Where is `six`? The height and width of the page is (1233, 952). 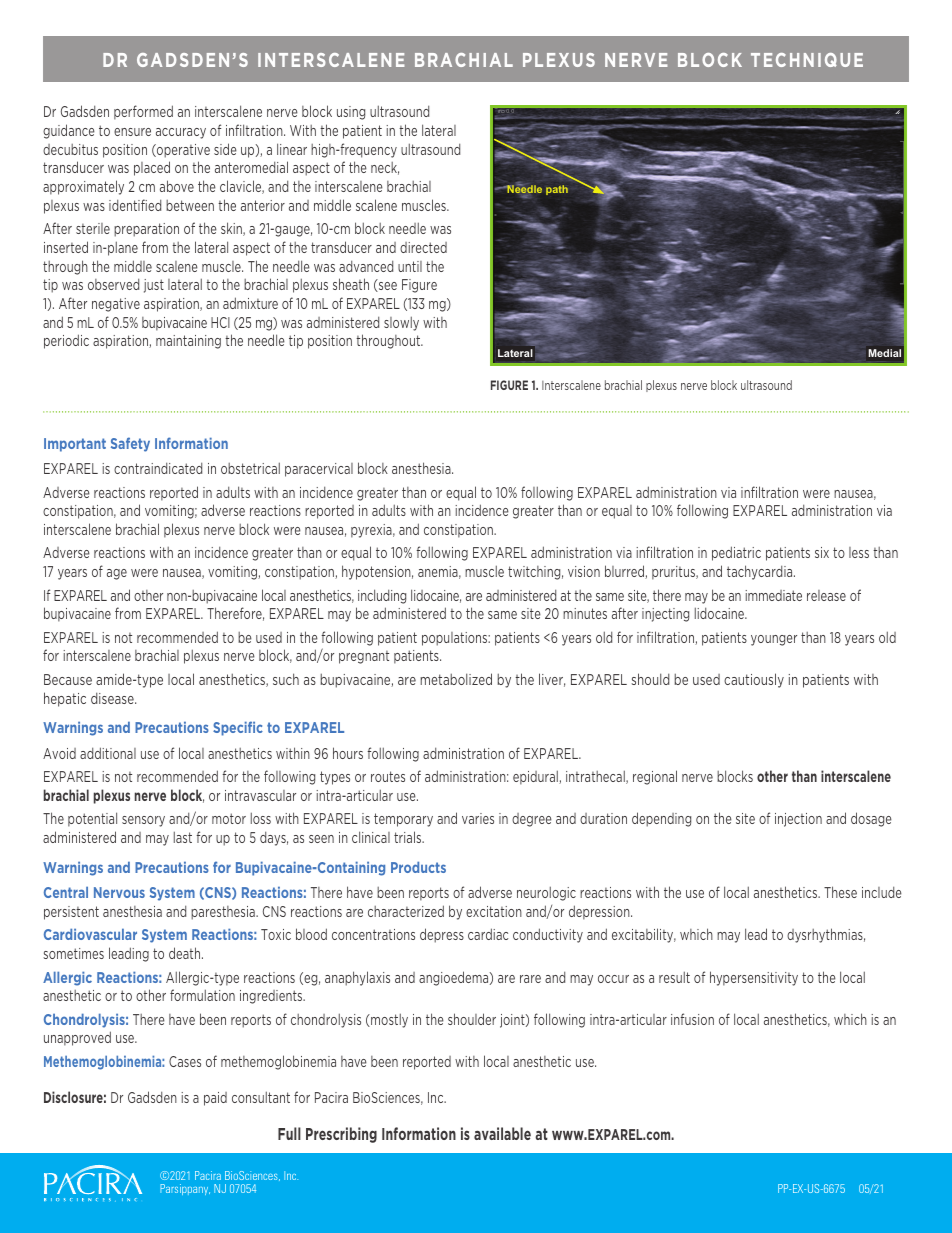 six is located at coordinates (822, 552).
